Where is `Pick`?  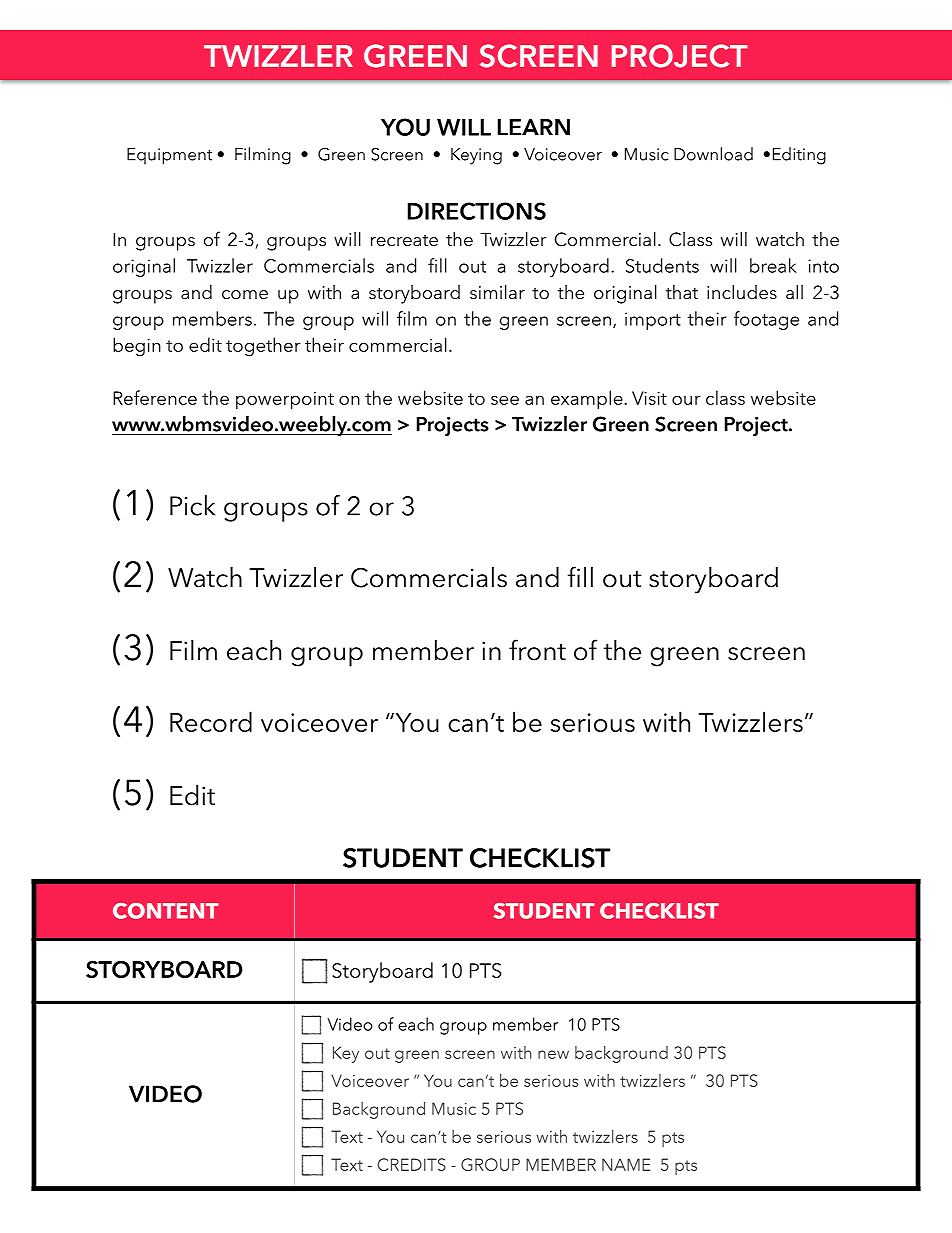 Pick is located at coordinates (192, 505).
